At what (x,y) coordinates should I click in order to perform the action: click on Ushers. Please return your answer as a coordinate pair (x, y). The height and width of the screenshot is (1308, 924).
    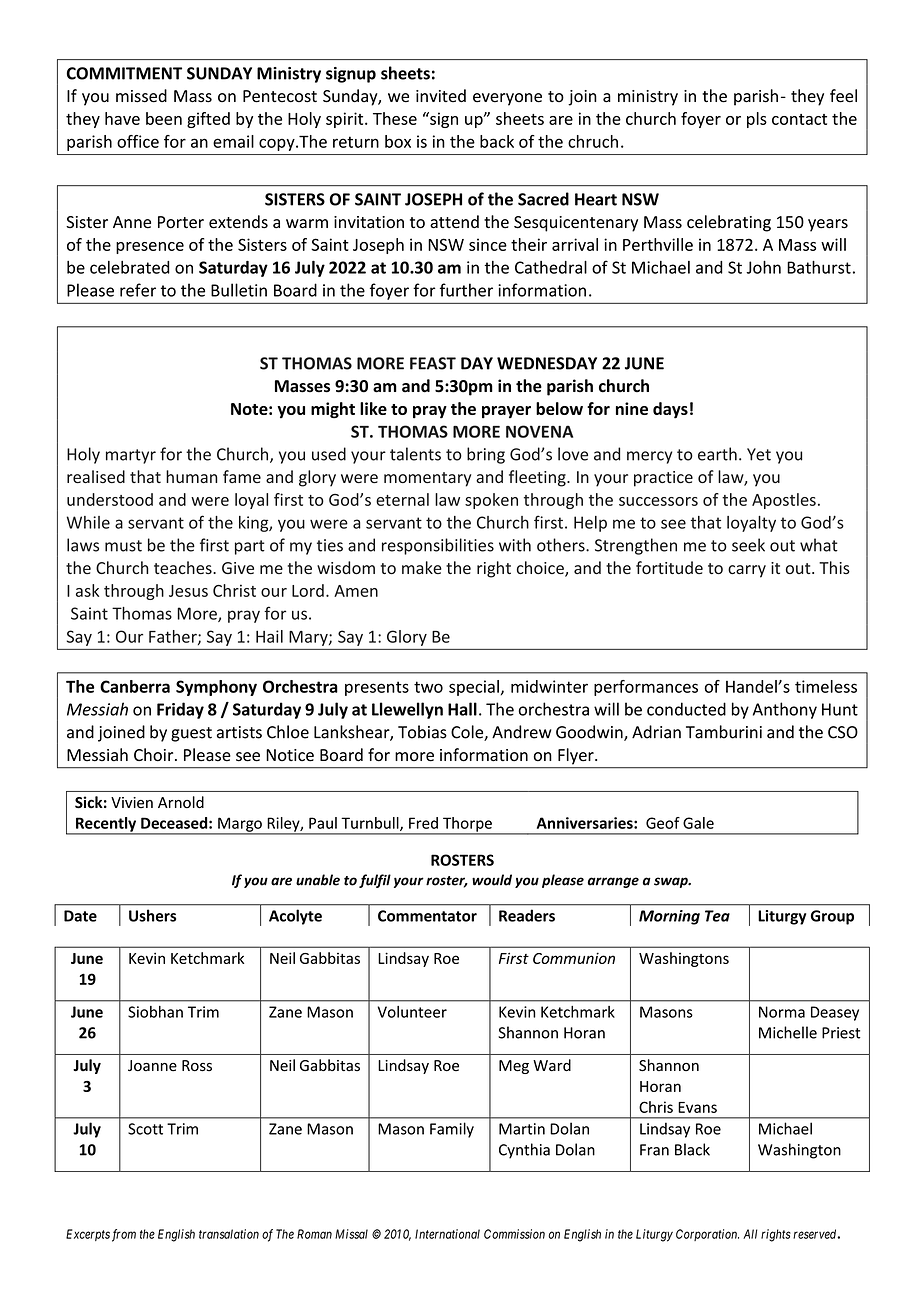
    Looking at the image, I should click on (152, 915).
